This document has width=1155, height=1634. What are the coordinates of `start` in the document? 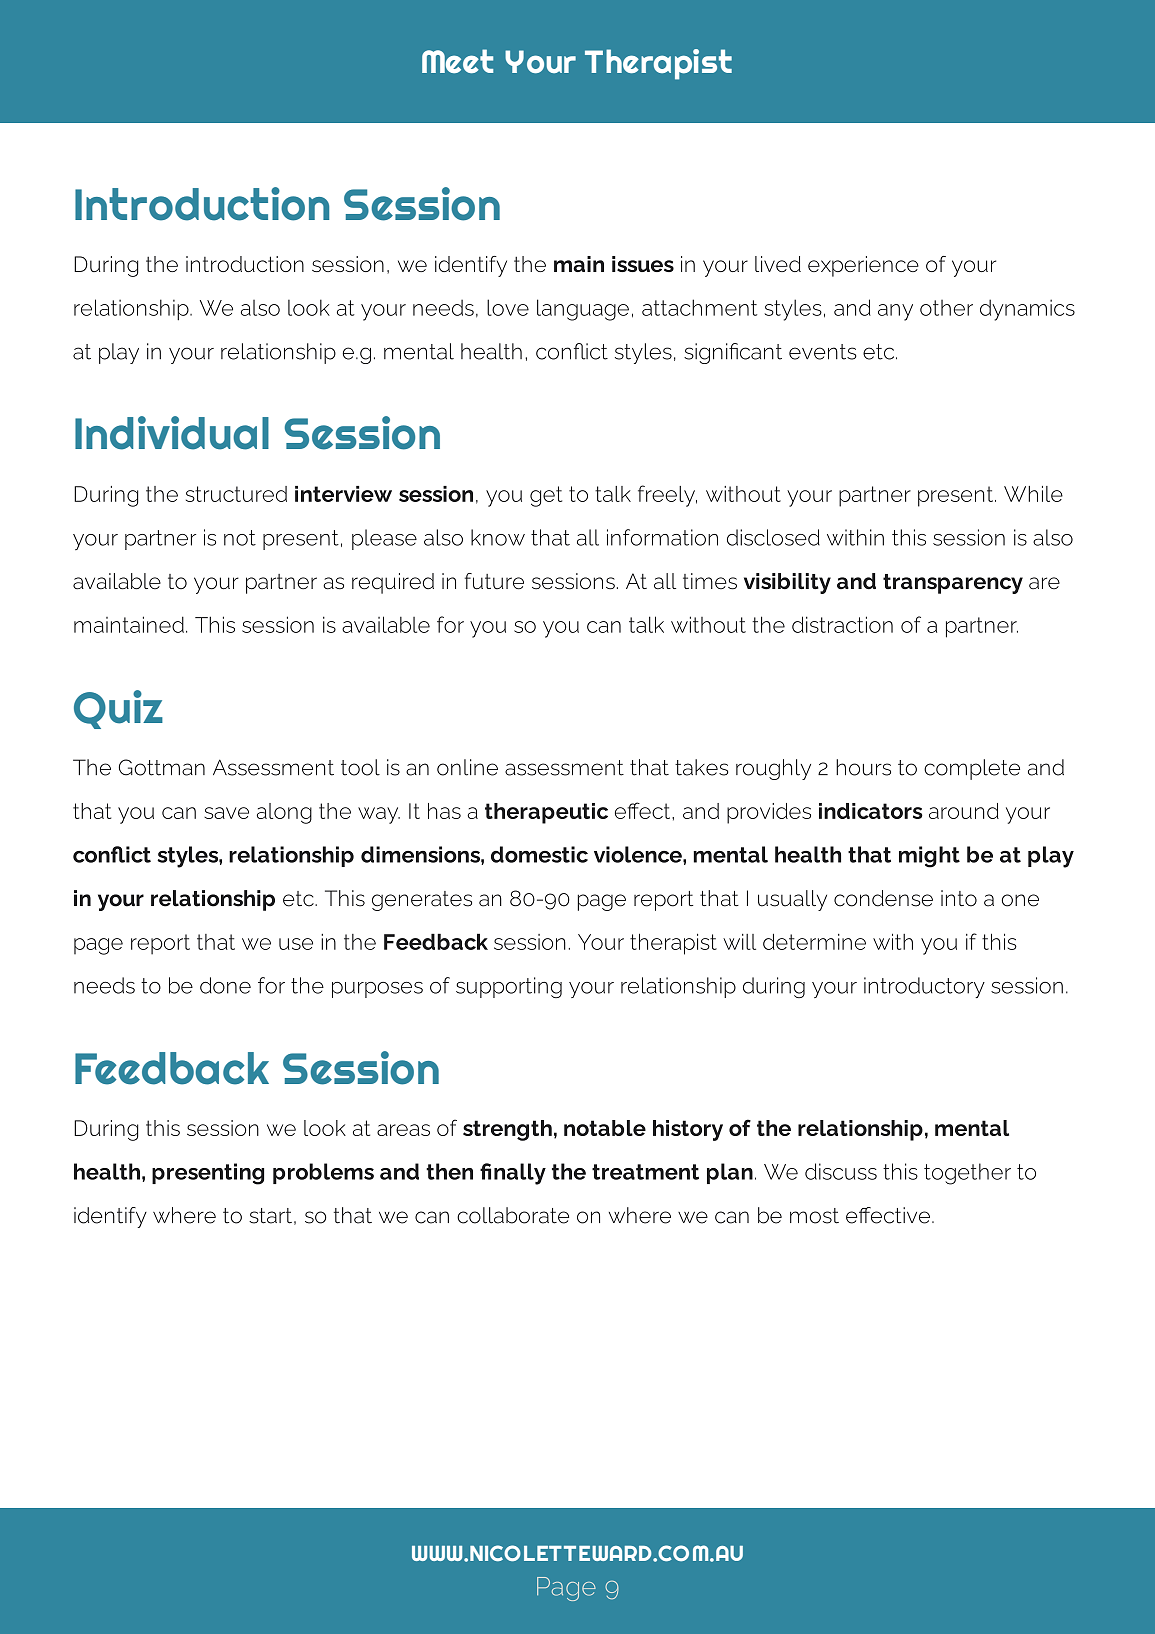 It's located at (270, 1216).
